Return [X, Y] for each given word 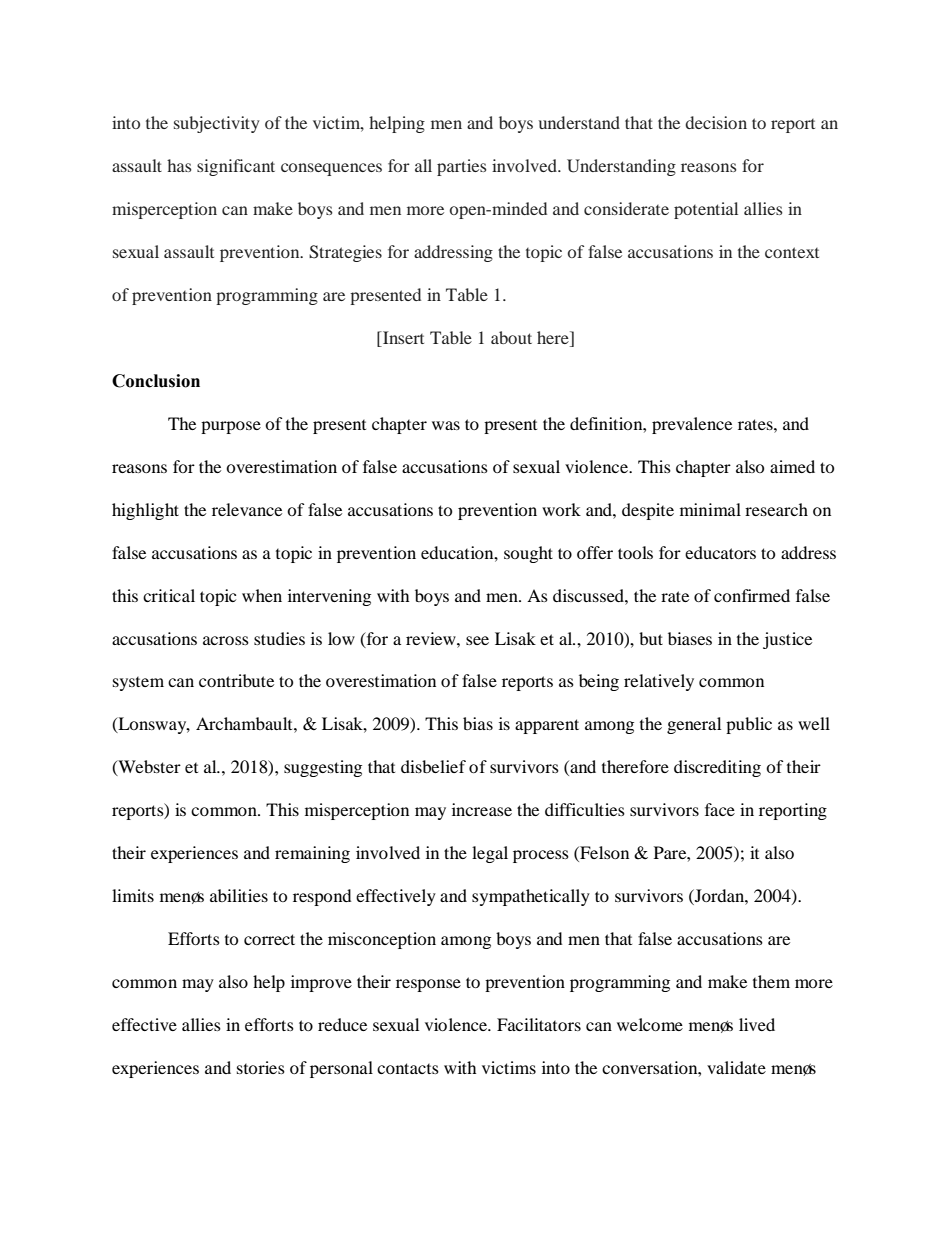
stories [261, 1067]
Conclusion [156, 381]
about [511, 337]
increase [482, 809]
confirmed [752, 595]
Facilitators [539, 1024]
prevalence [692, 425]
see [477, 640]
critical [169, 595]
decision [716, 122]
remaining [312, 854]
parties [461, 167]
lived [757, 1024]
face [720, 809]
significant [236, 167]
